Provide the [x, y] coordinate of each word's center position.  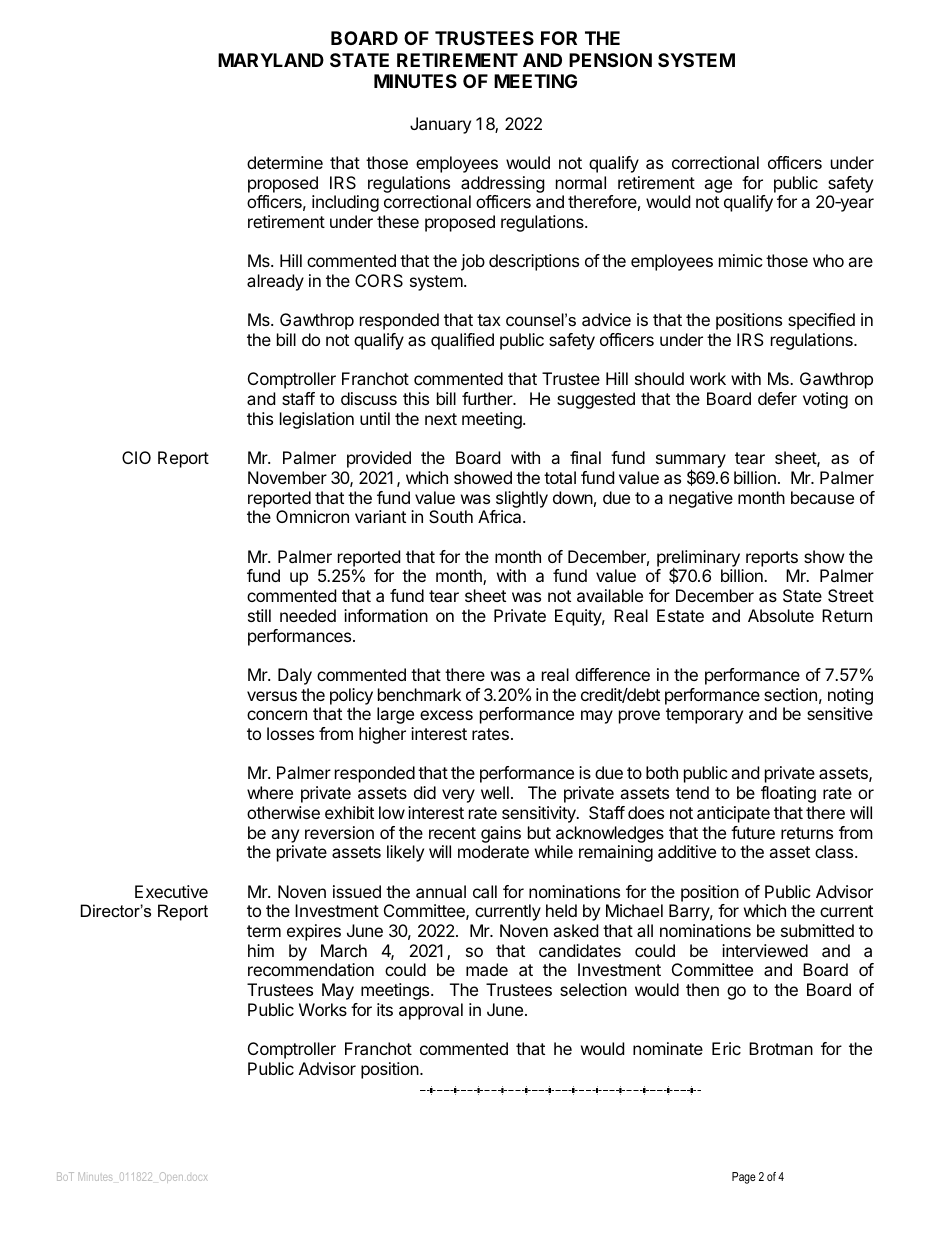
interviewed [765, 950]
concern [277, 715]
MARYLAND [271, 60]
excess [446, 715]
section [790, 694]
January [440, 125]
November [287, 477]
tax [489, 320]
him [261, 950]
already [275, 282]
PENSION [610, 60]
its [385, 1009]
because [822, 497]
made [487, 969]
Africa [501, 516]
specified [821, 321]
